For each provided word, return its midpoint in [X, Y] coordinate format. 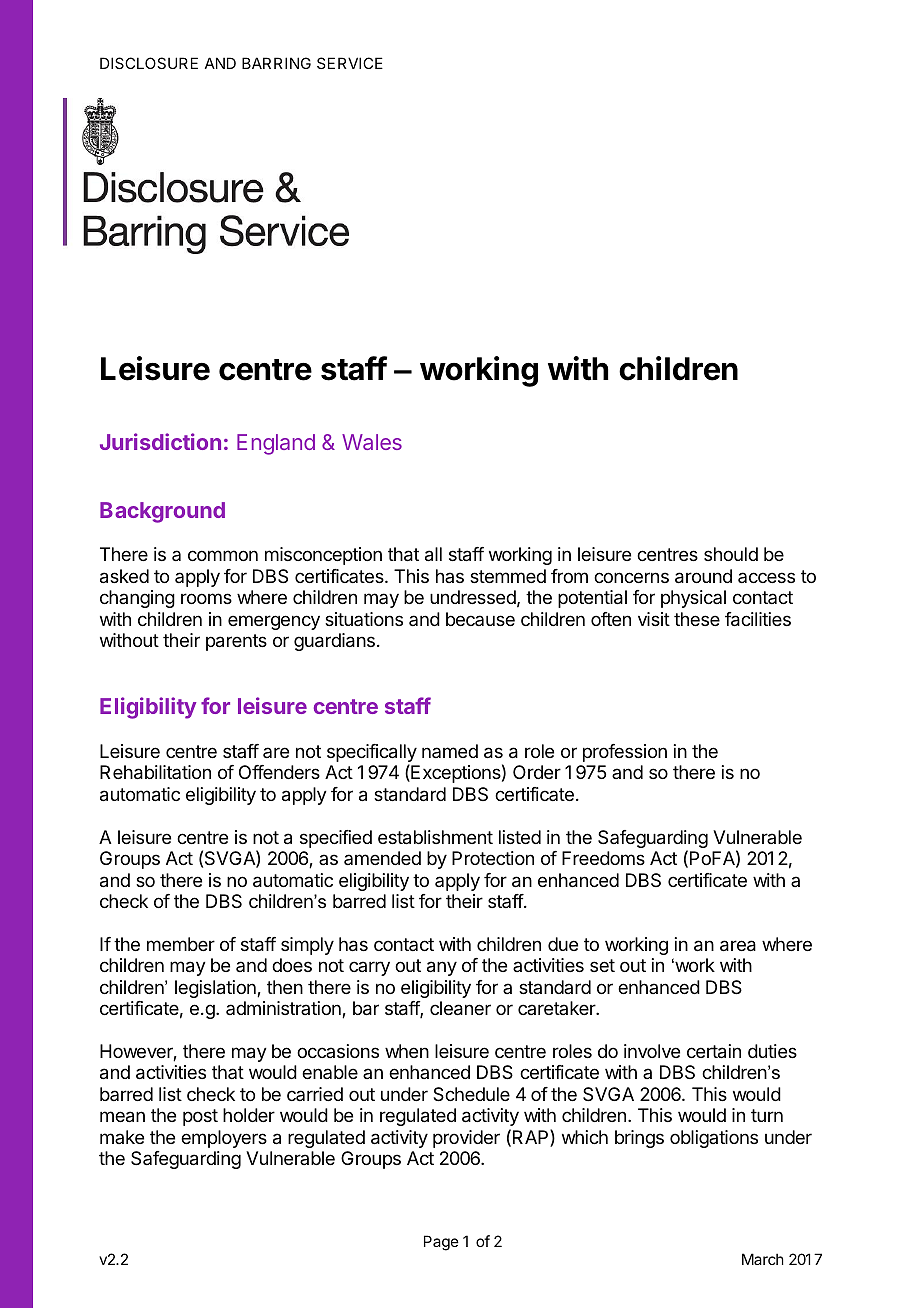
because [480, 619]
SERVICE [350, 63]
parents [236, 642]
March [763, 1259]
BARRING [276, 63]
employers [224, 1139]
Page [441, 1243]
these [697, 619]
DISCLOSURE [149, 63]
